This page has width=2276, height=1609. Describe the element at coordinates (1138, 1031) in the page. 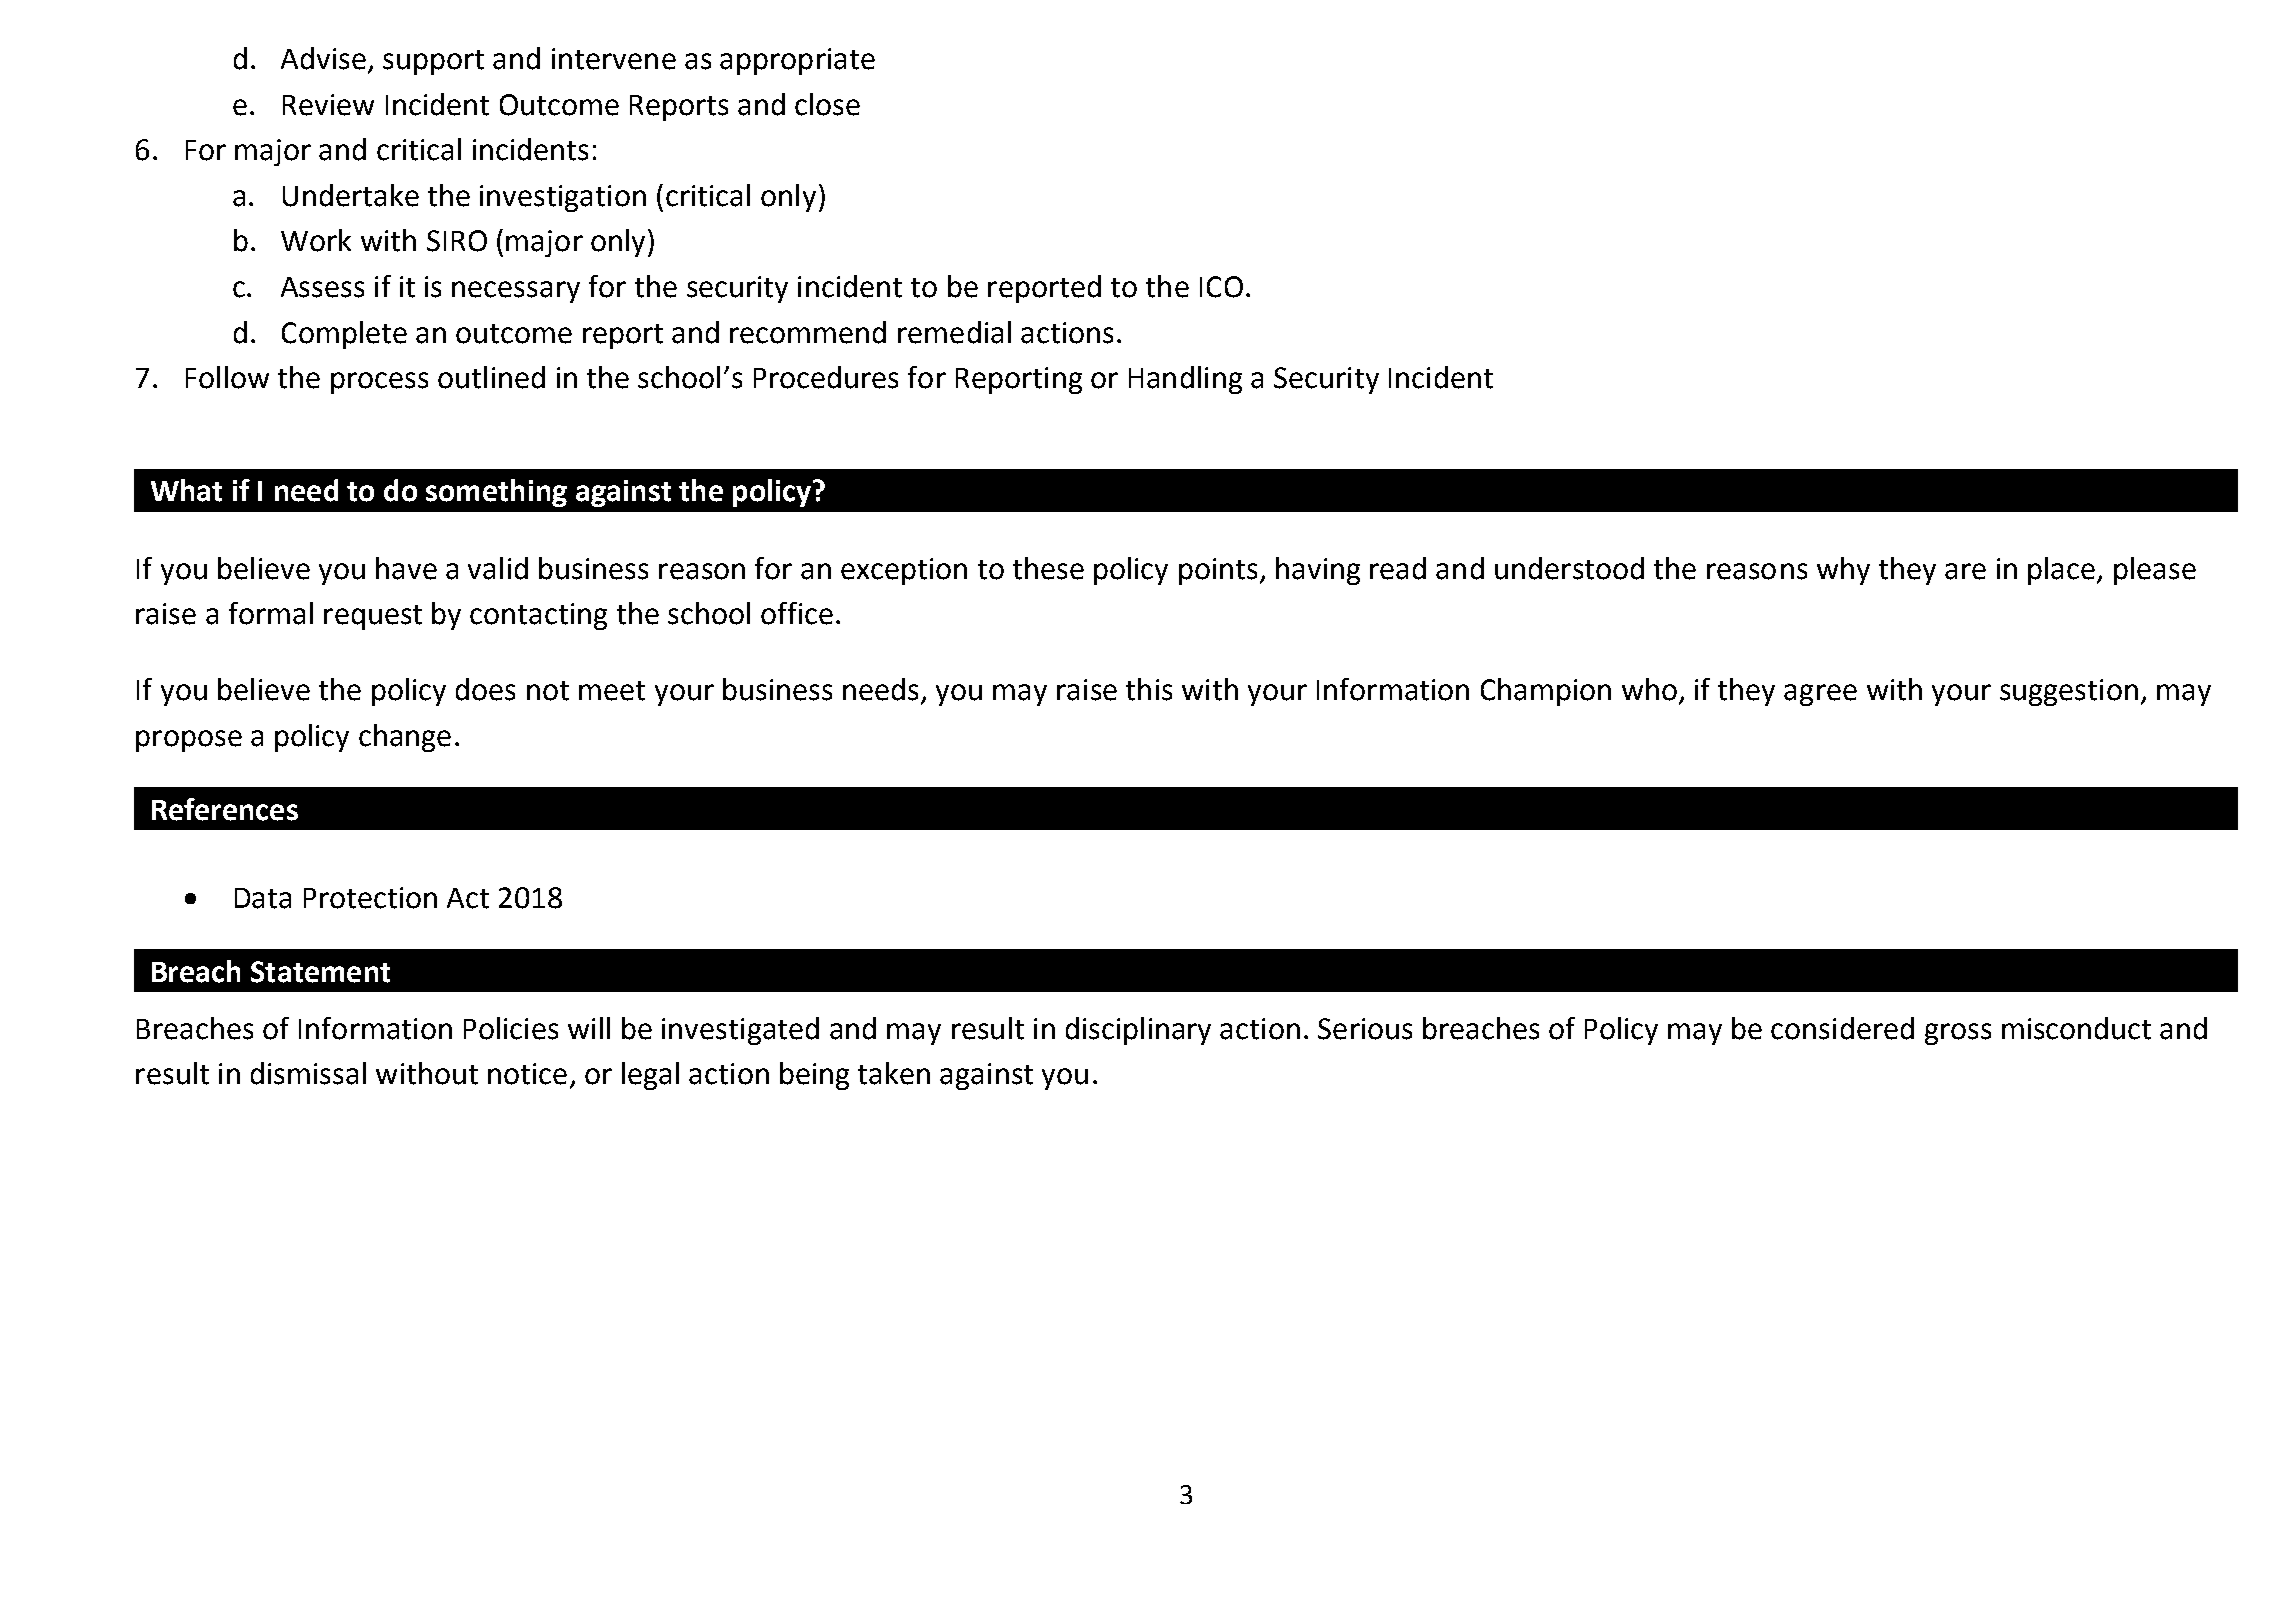

I see `disciplinary` at that location.
